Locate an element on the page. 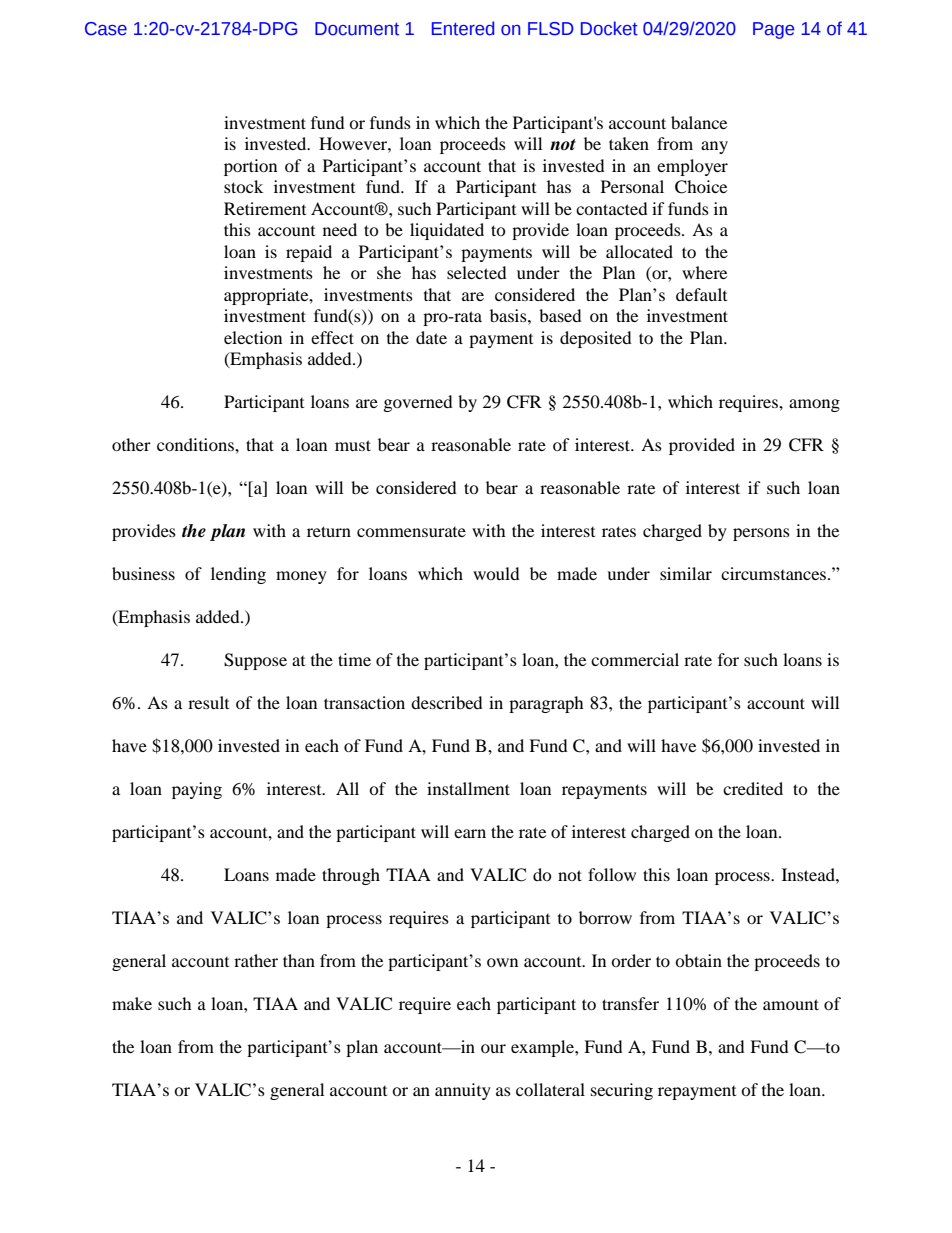 Image resolution: width=952 pixels, height=1233 pixels. where is located at coordinates (704, 272).
